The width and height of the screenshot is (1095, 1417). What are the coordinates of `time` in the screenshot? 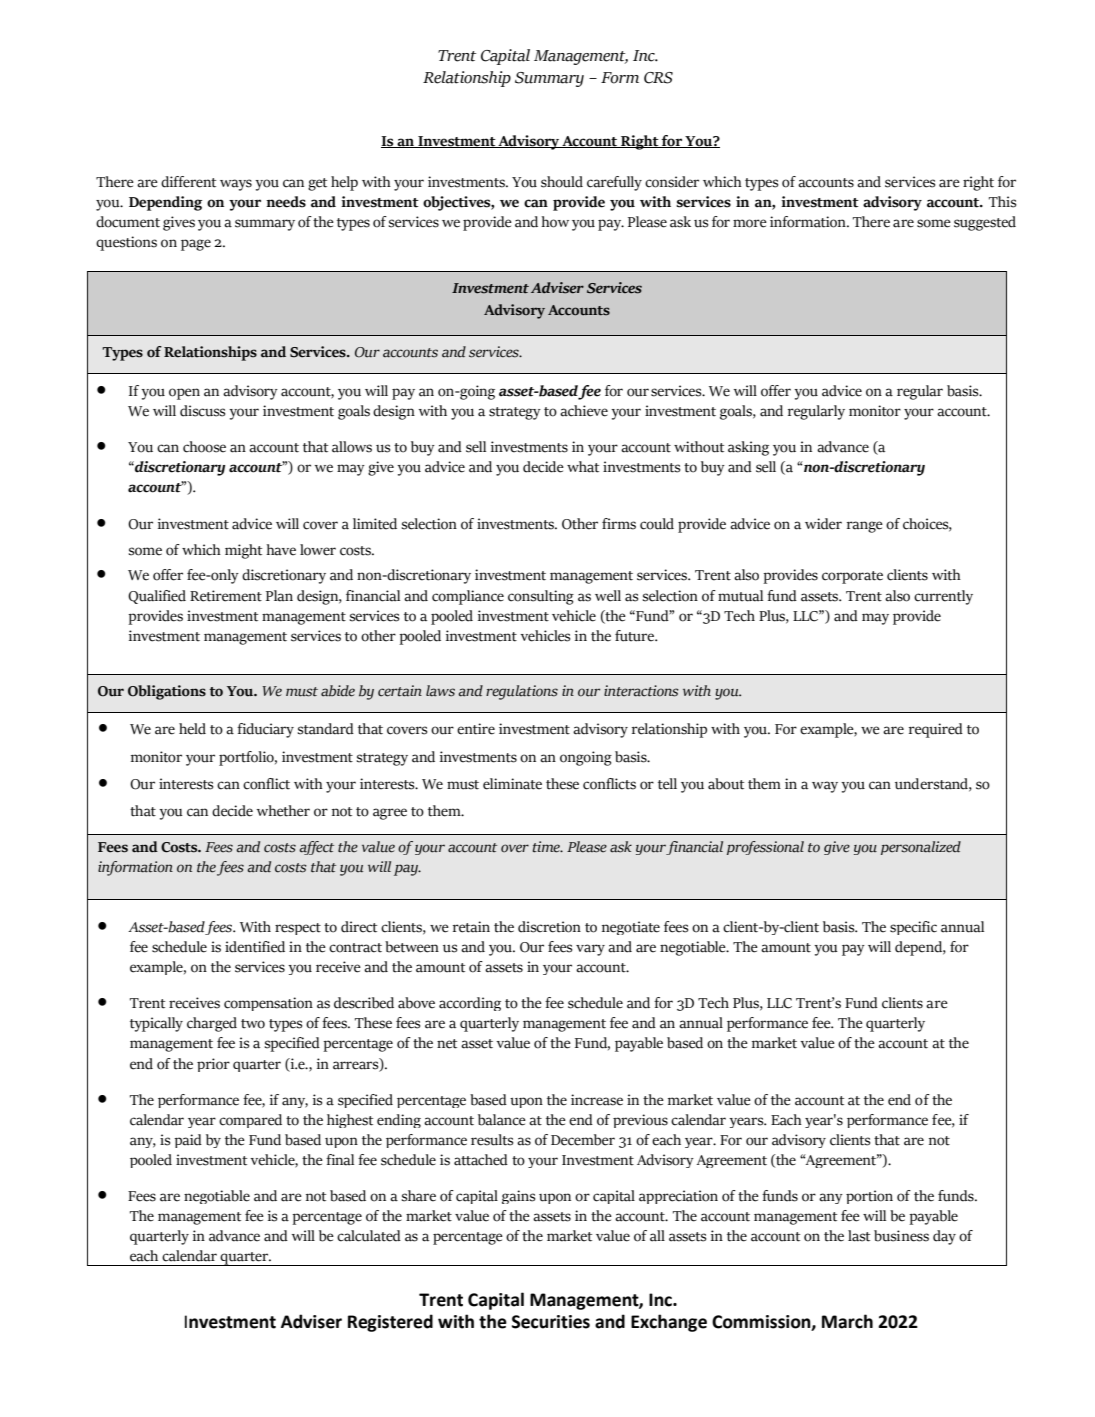 It's located at (547, 847).
